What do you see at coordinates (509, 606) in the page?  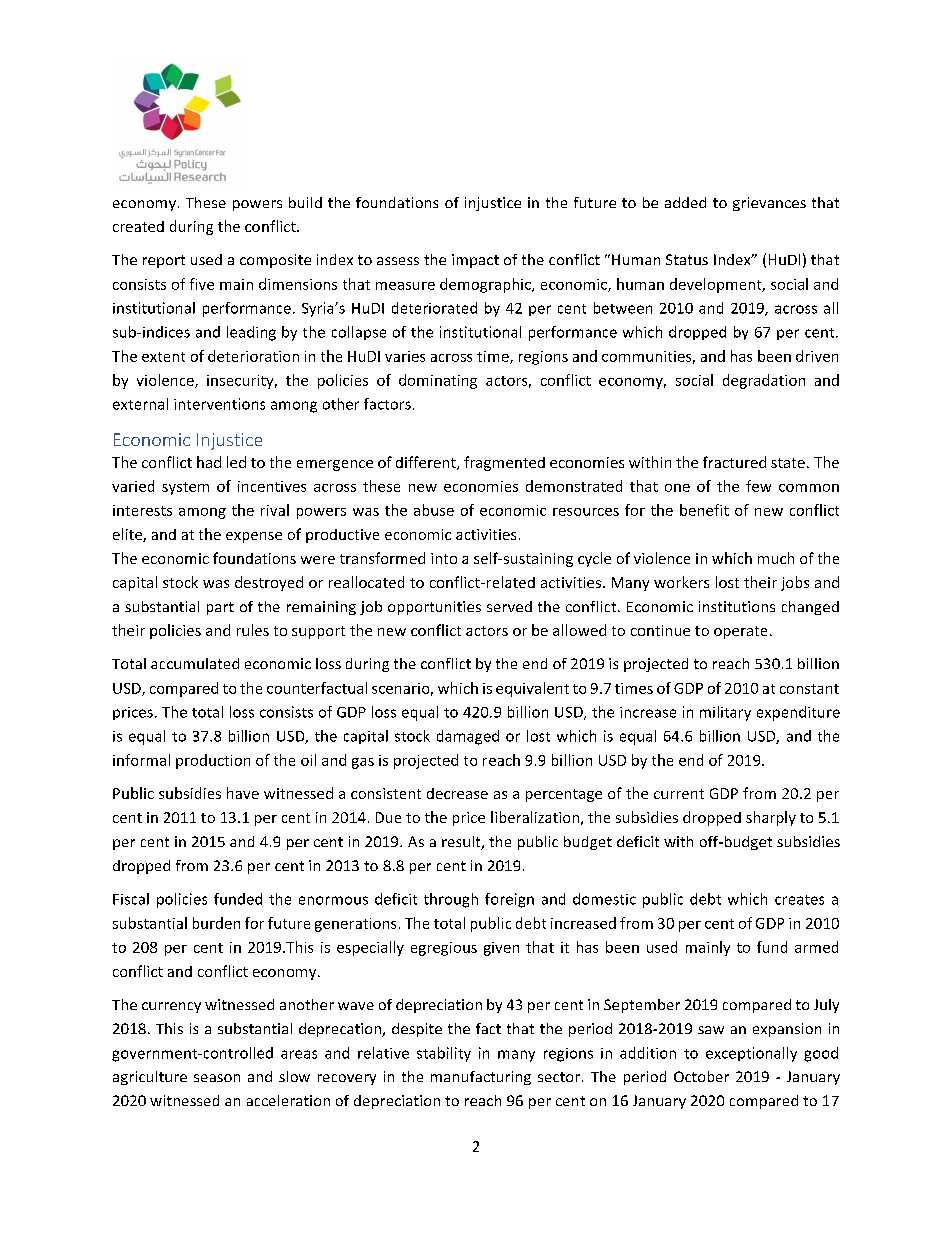 I see `served` at bounding box center [509, 606].
